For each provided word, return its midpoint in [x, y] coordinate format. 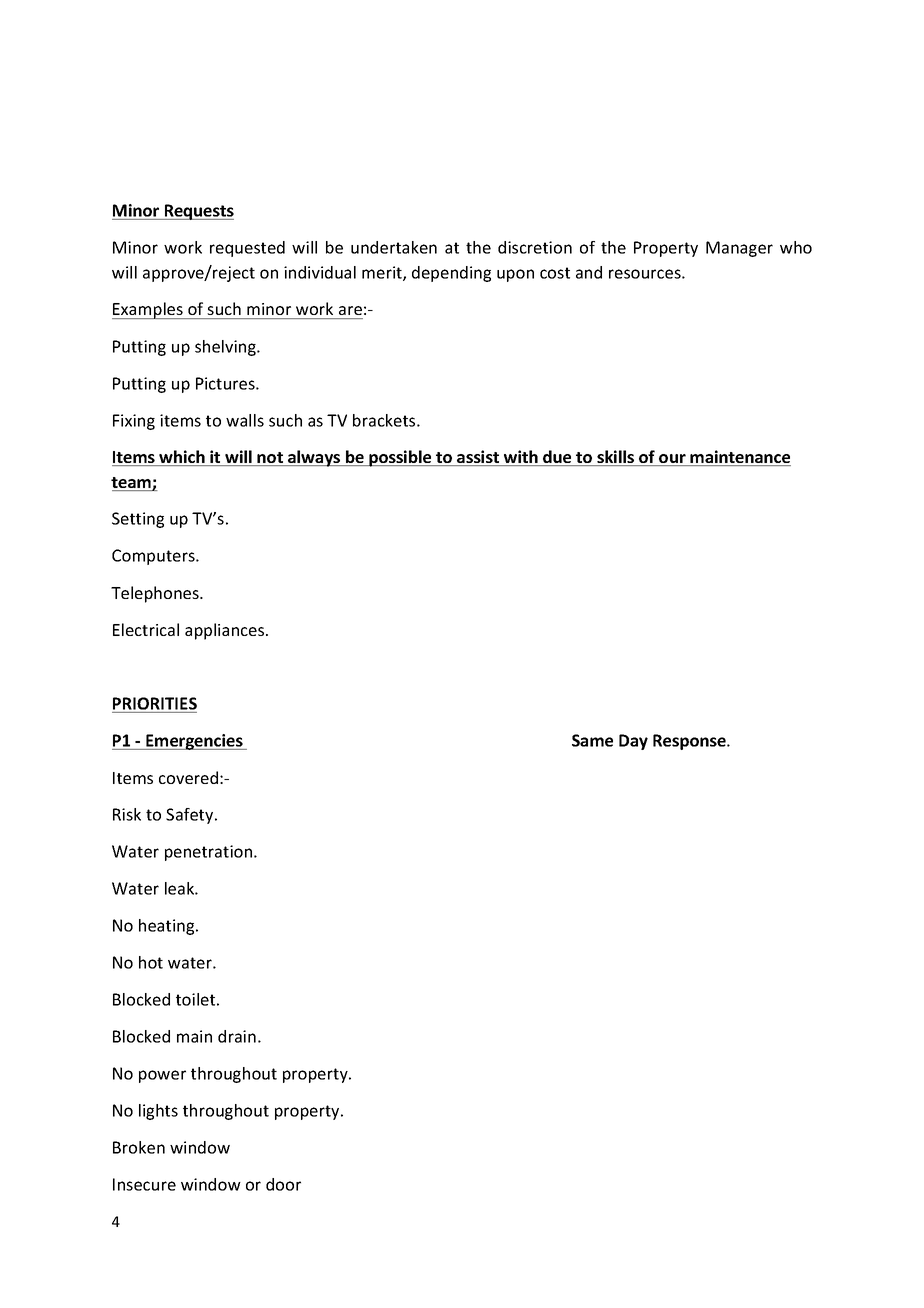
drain [237, 1036]
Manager [739, 249]
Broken [139, 1147]
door [283, 1184]
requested [247, 249]
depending [451, 274]
